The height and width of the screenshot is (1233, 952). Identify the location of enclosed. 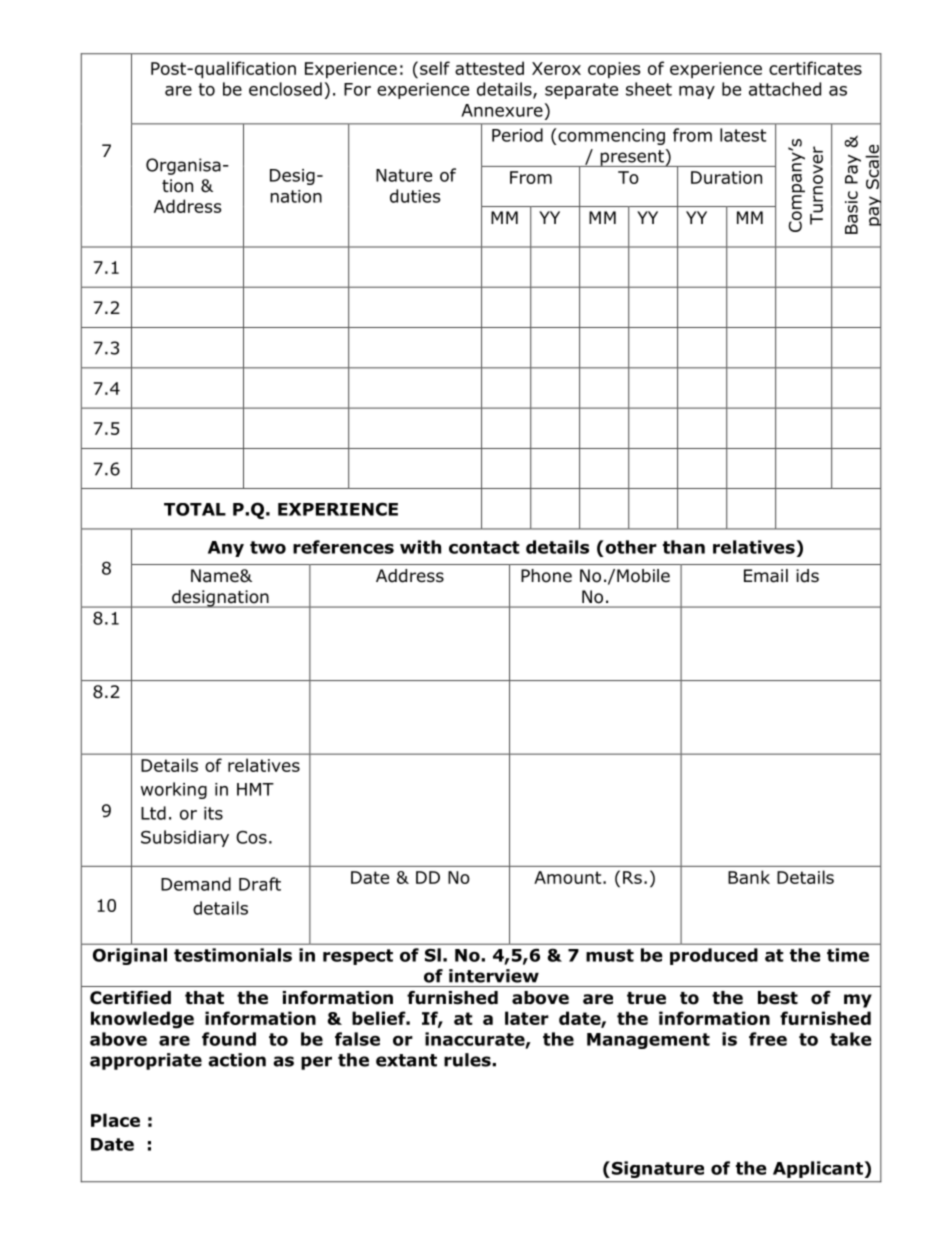
(285, 89).
